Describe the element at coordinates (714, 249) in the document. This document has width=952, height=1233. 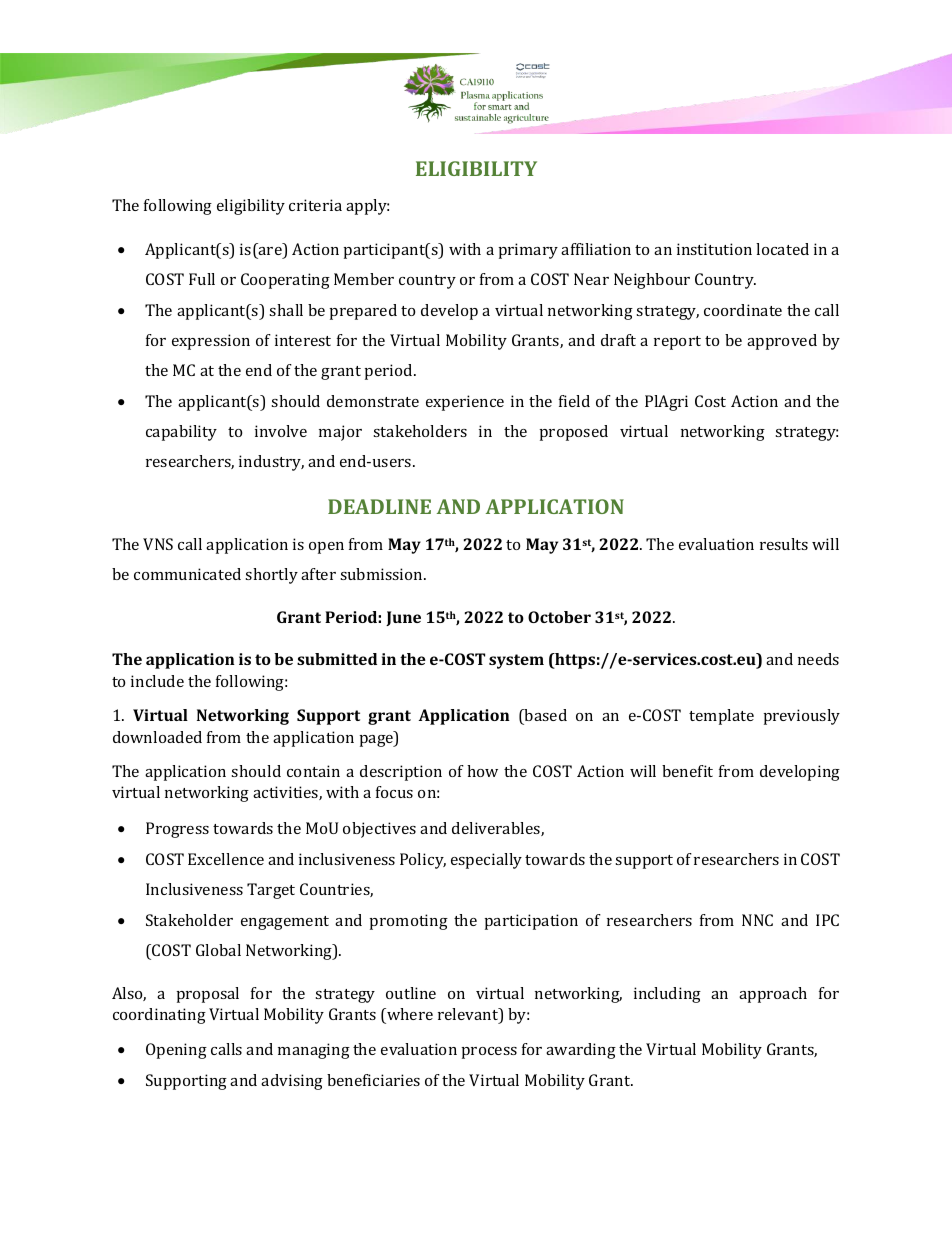
I see `institution` at that location.
